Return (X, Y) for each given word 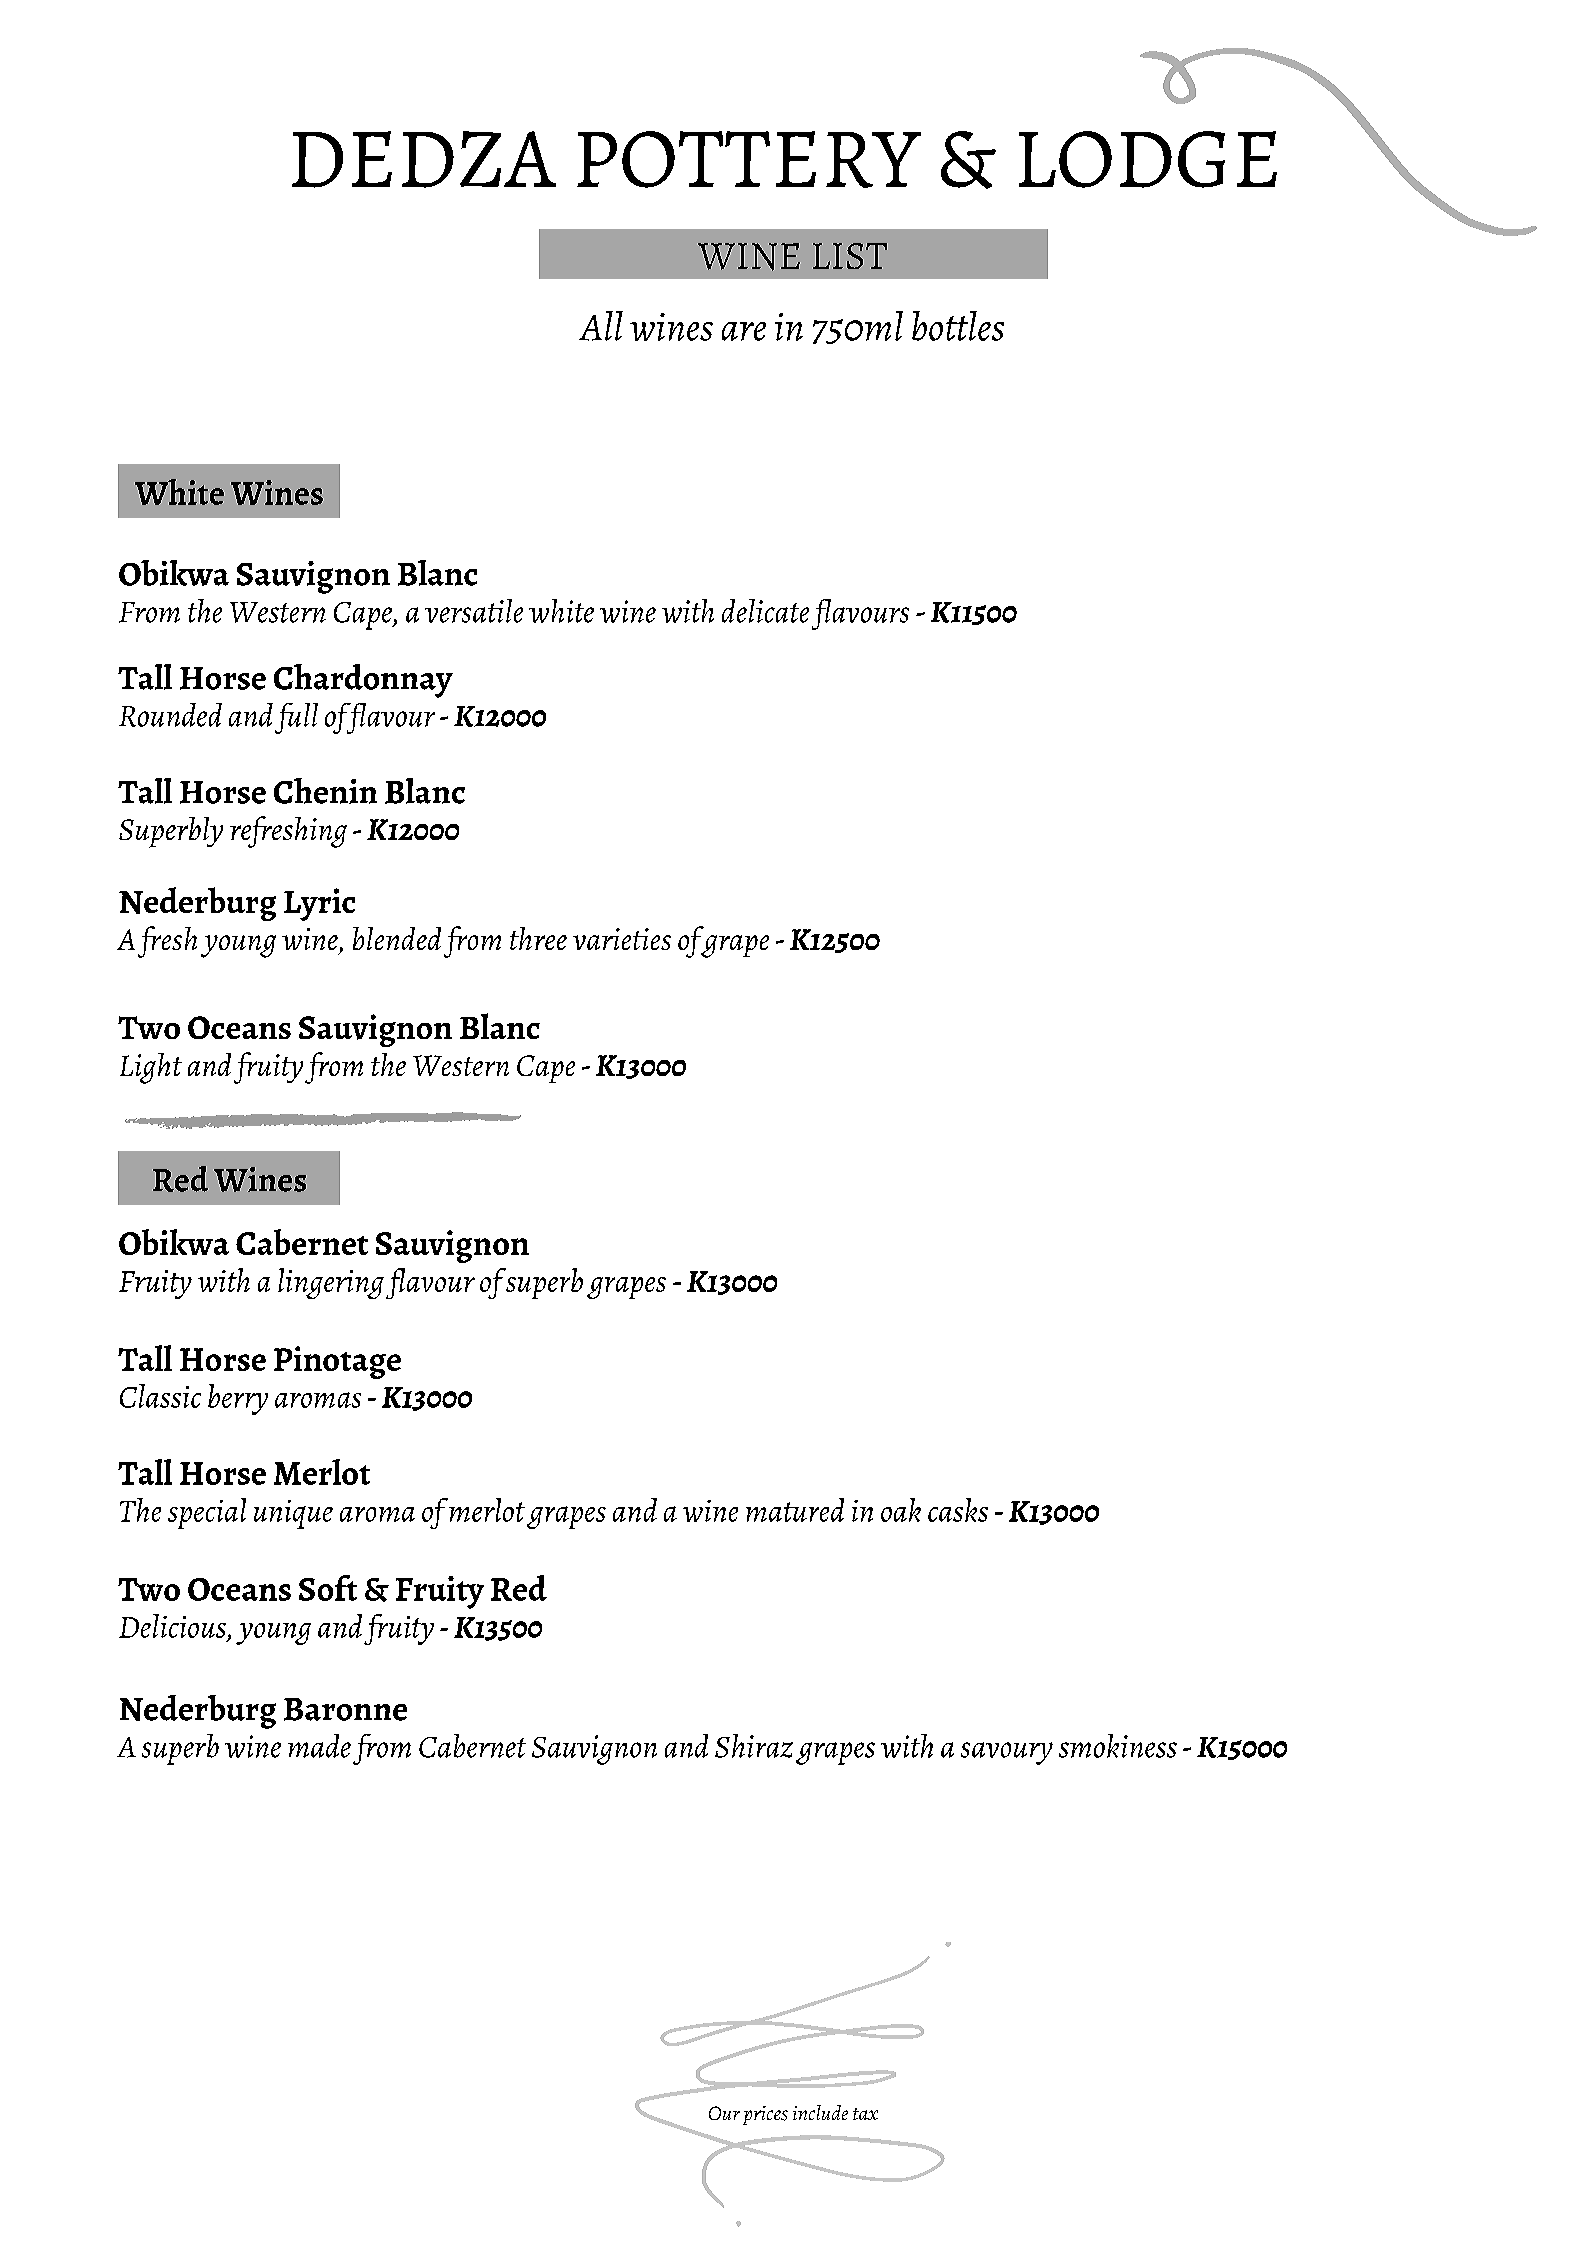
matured (795, 1510)
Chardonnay (363, 681)
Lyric (319, 904)
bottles (958, 326)
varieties (622, 939)
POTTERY (749, 159)
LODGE (1148, 159)
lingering (331, 1283)
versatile (474, 611)
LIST (850, 256)
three (538, 938)
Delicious (174, 1627)
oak (901, 1510)
